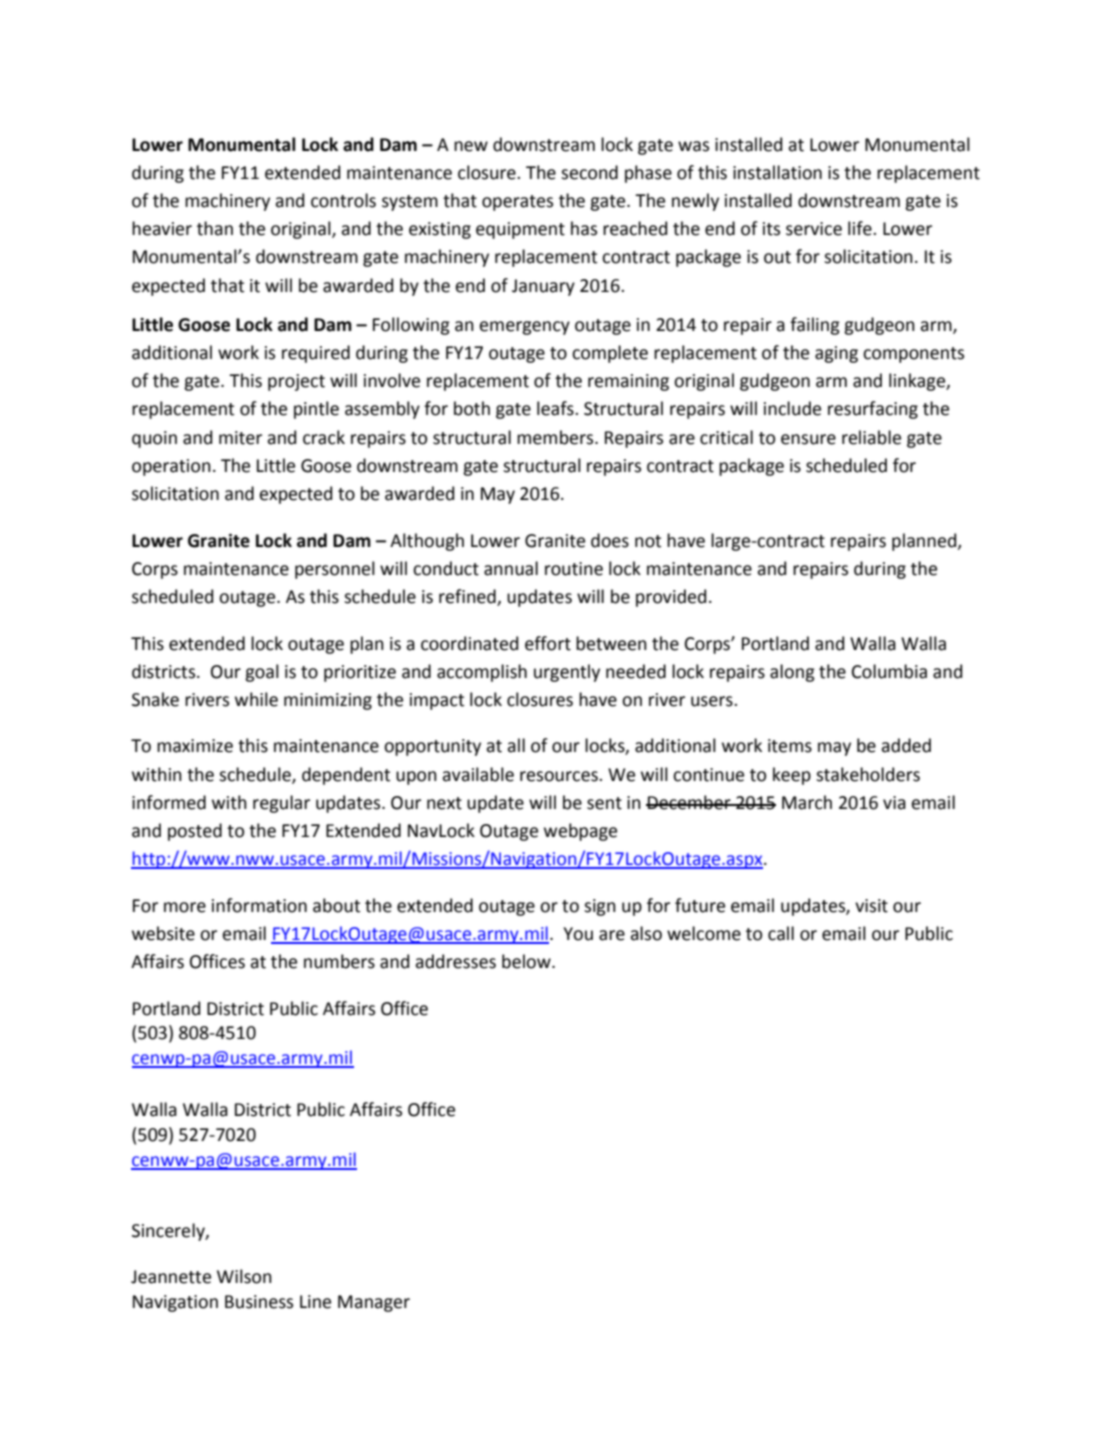  What do you see at coordinates (215, 228) in the page?
I see `than` at bounding box center [215, 228].
